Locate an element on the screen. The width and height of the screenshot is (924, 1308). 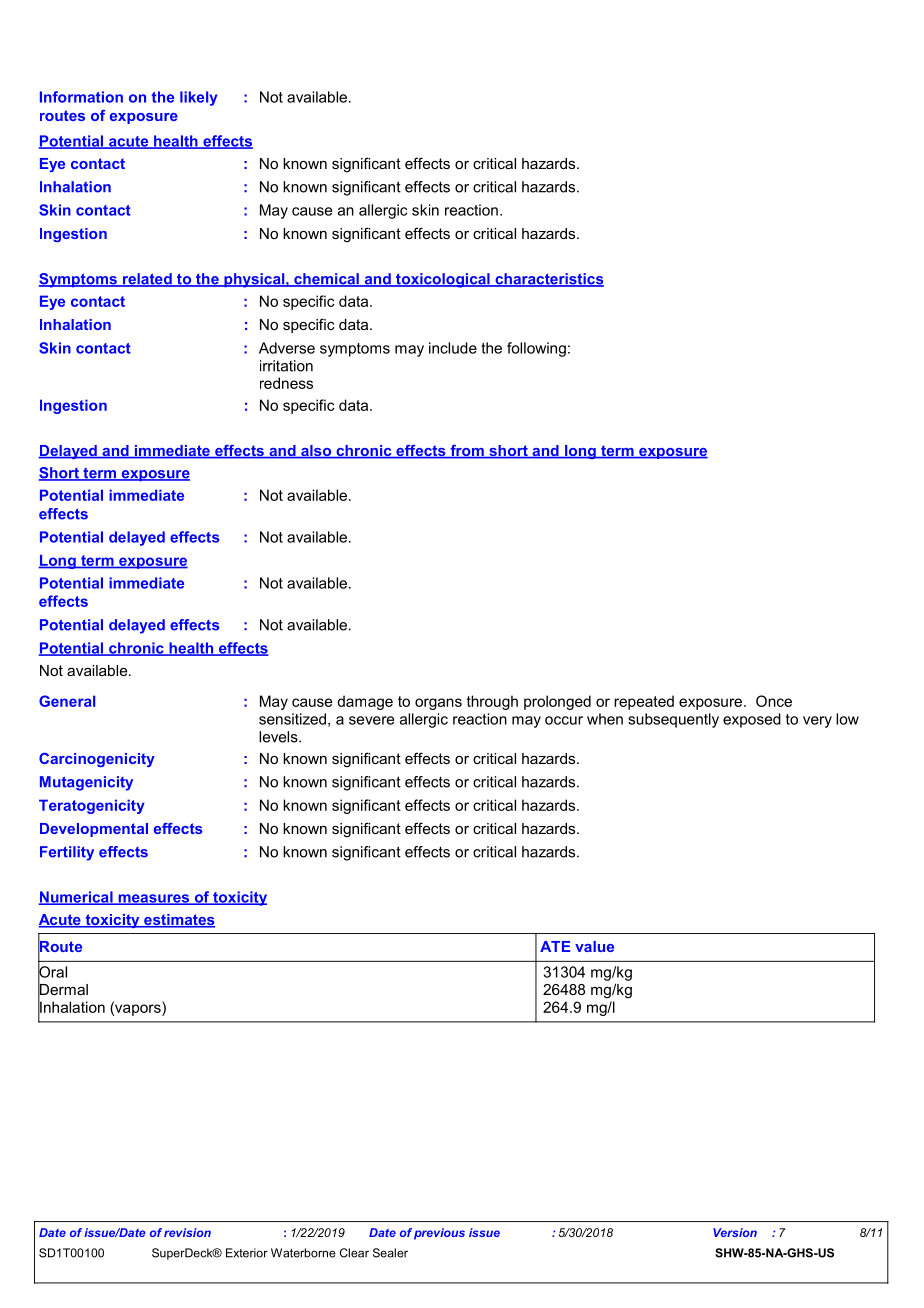
revision is located at coordinates (187, 1232).
